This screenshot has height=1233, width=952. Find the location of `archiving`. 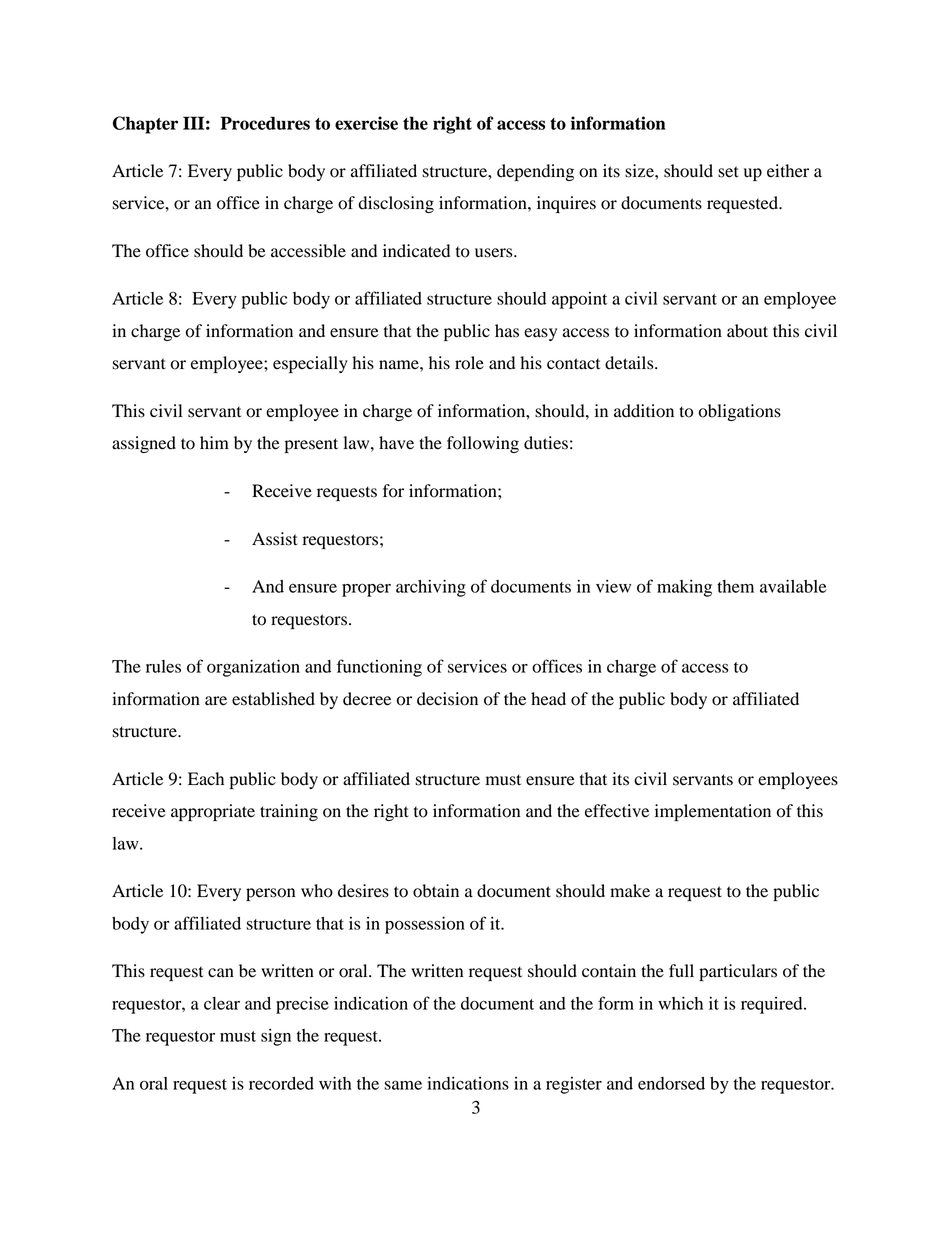

archiving is located at coordinates (431, 588).
